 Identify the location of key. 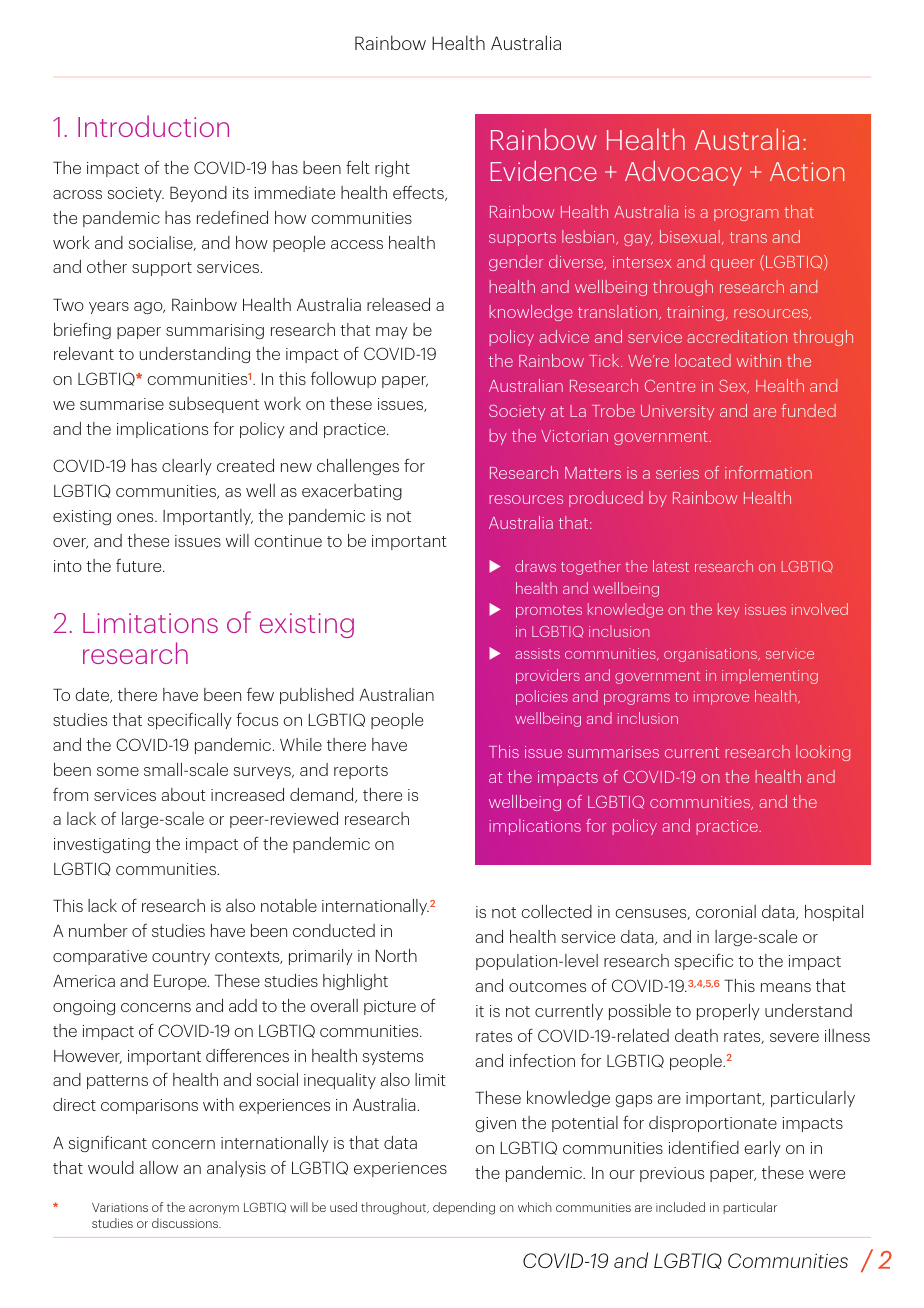
(729, 610).
